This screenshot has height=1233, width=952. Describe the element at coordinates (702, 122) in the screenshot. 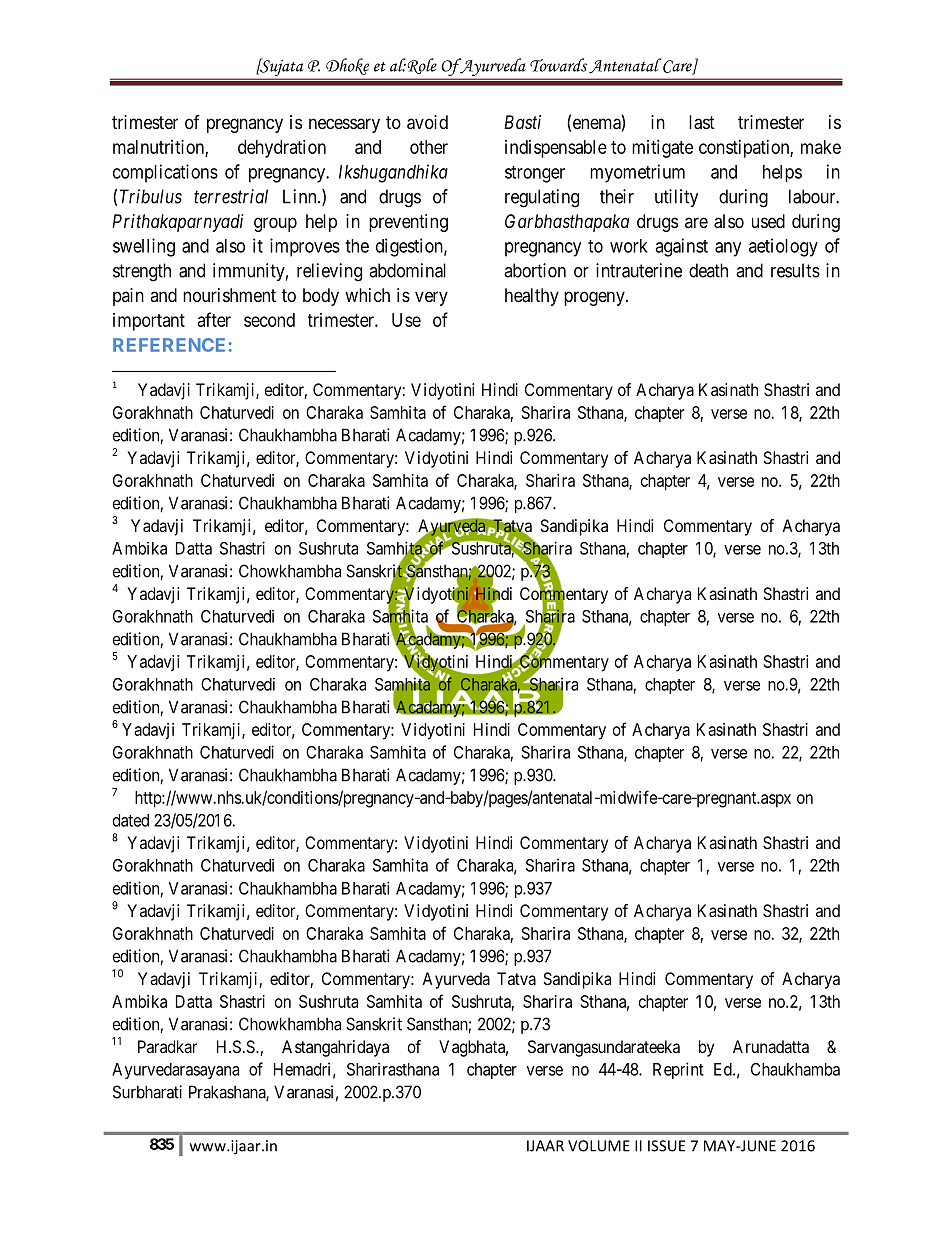

I see `last` at that location.
